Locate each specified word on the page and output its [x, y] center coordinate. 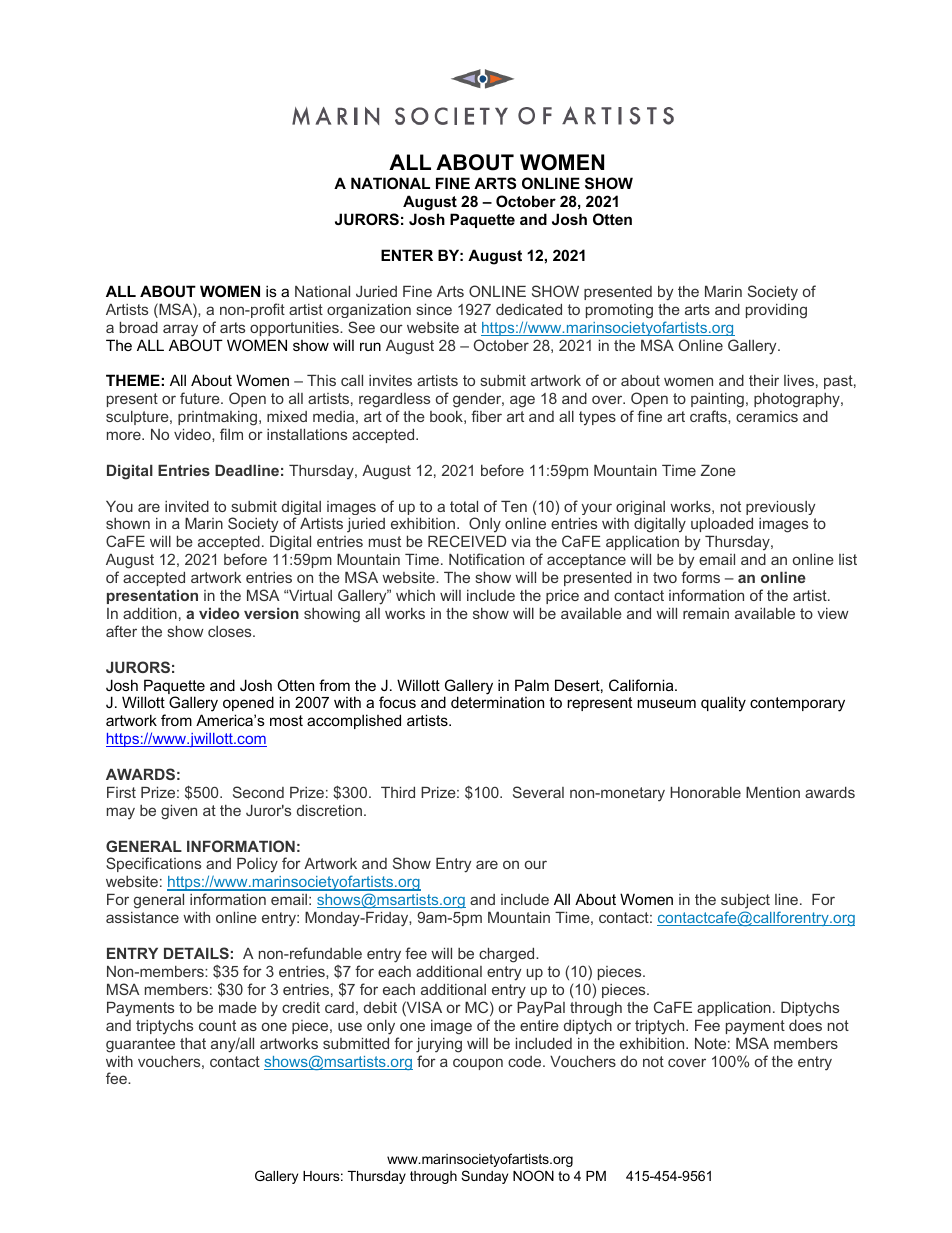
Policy [257, 865]
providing [776, 311]
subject [745, 903]
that [193, 1043]
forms [700, 577]
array [180, 330]
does [805, 1025]
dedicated [529, 309]
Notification [486, 559]
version [271, 613]
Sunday [484, 1177]
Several [538, 792]
